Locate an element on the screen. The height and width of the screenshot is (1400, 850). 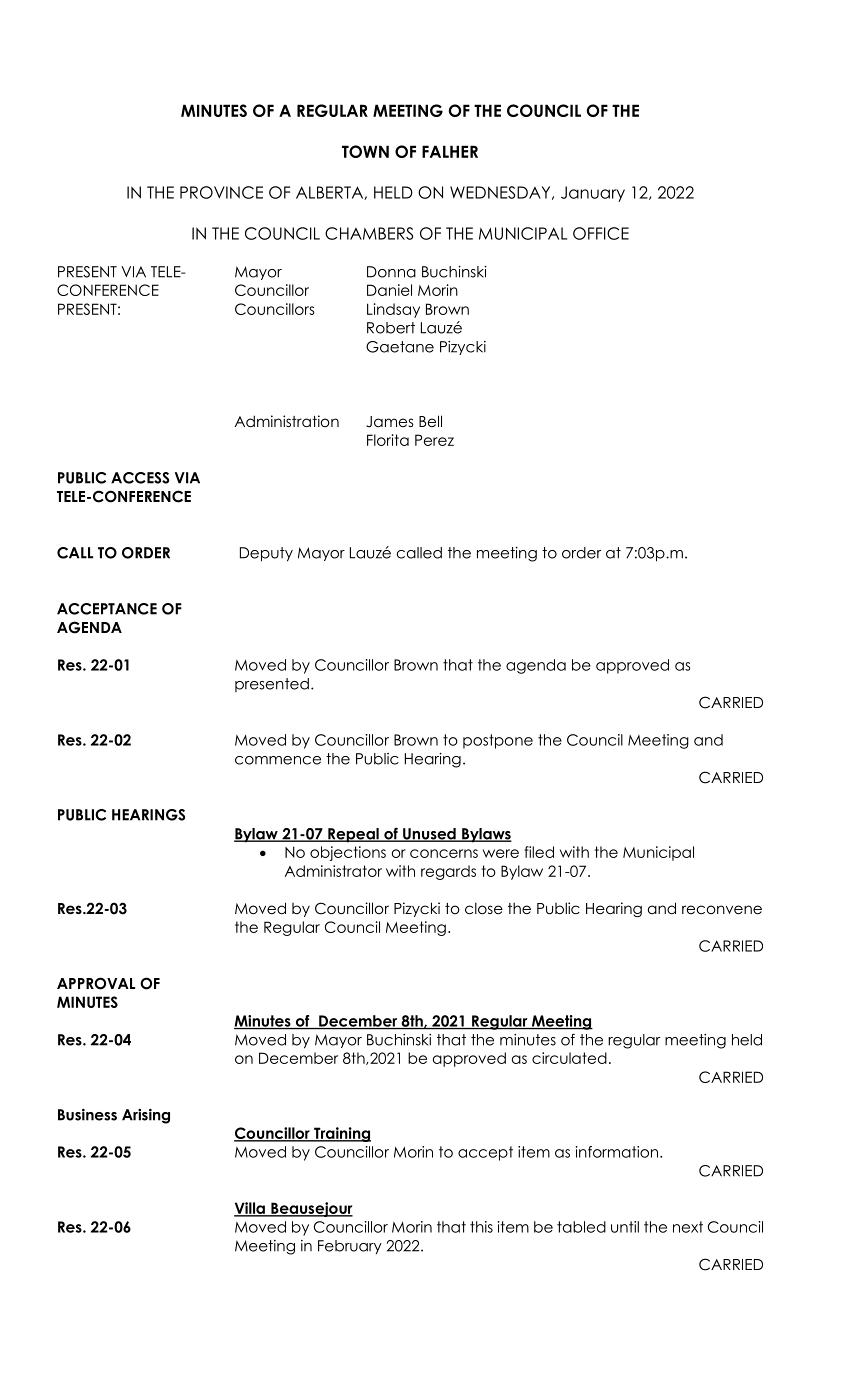
PROVINCE is located at coordinates (221, 192).
